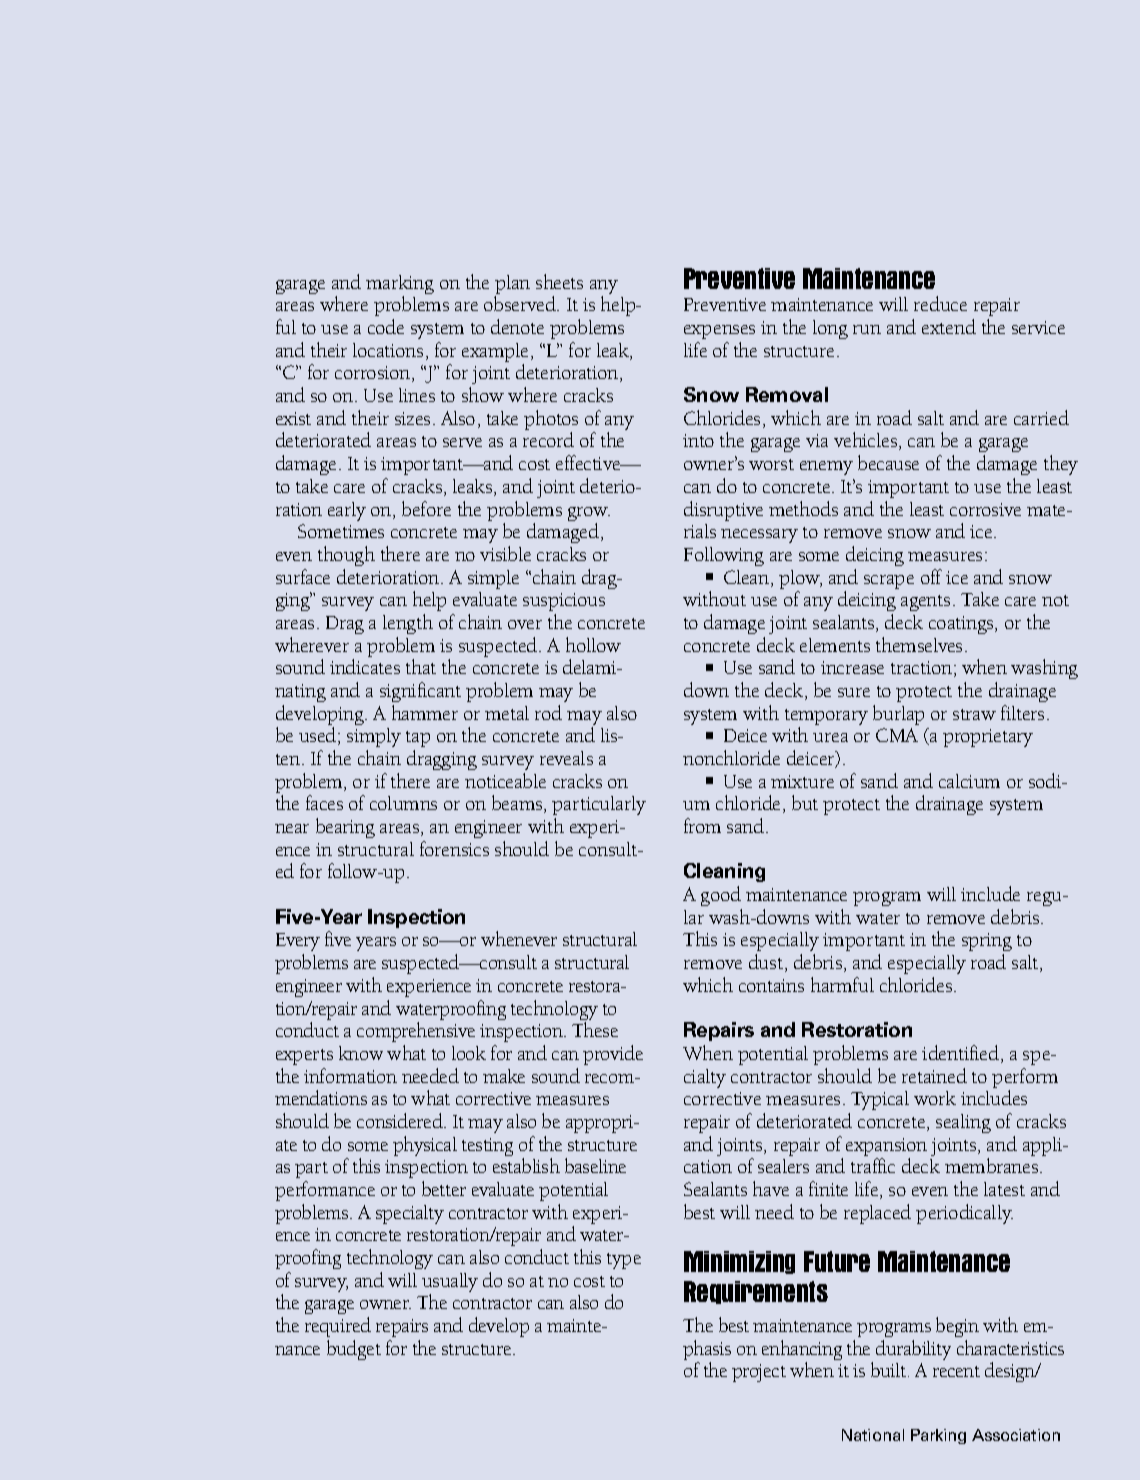 Image resolution: width=1140 pixels, height=1480 pixels. What do you see at coordinates (345, 828) in the document?
I see `bearing` at bounding box center [345, 828].
